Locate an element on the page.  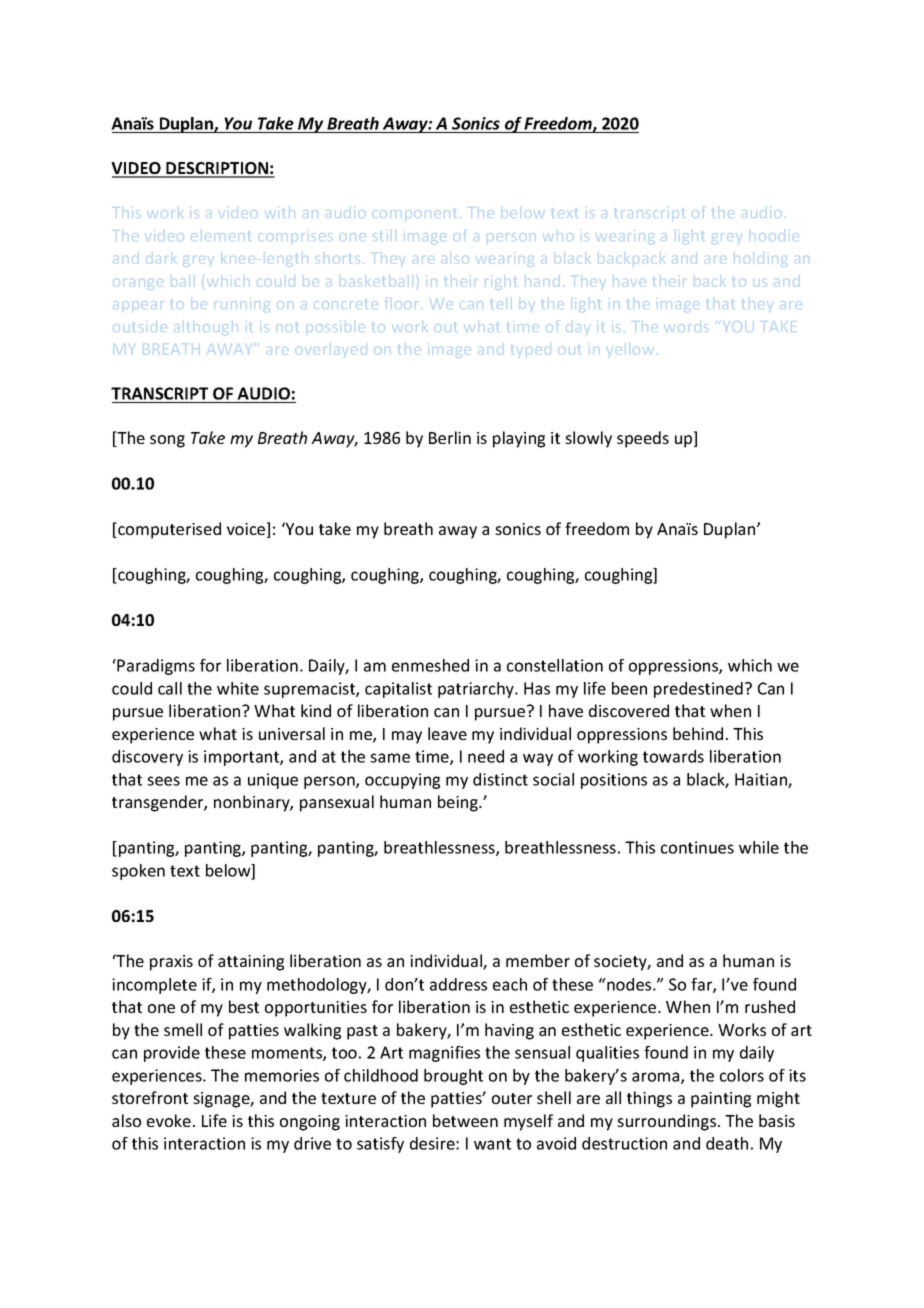
element is located at coordinates (223, 237).
